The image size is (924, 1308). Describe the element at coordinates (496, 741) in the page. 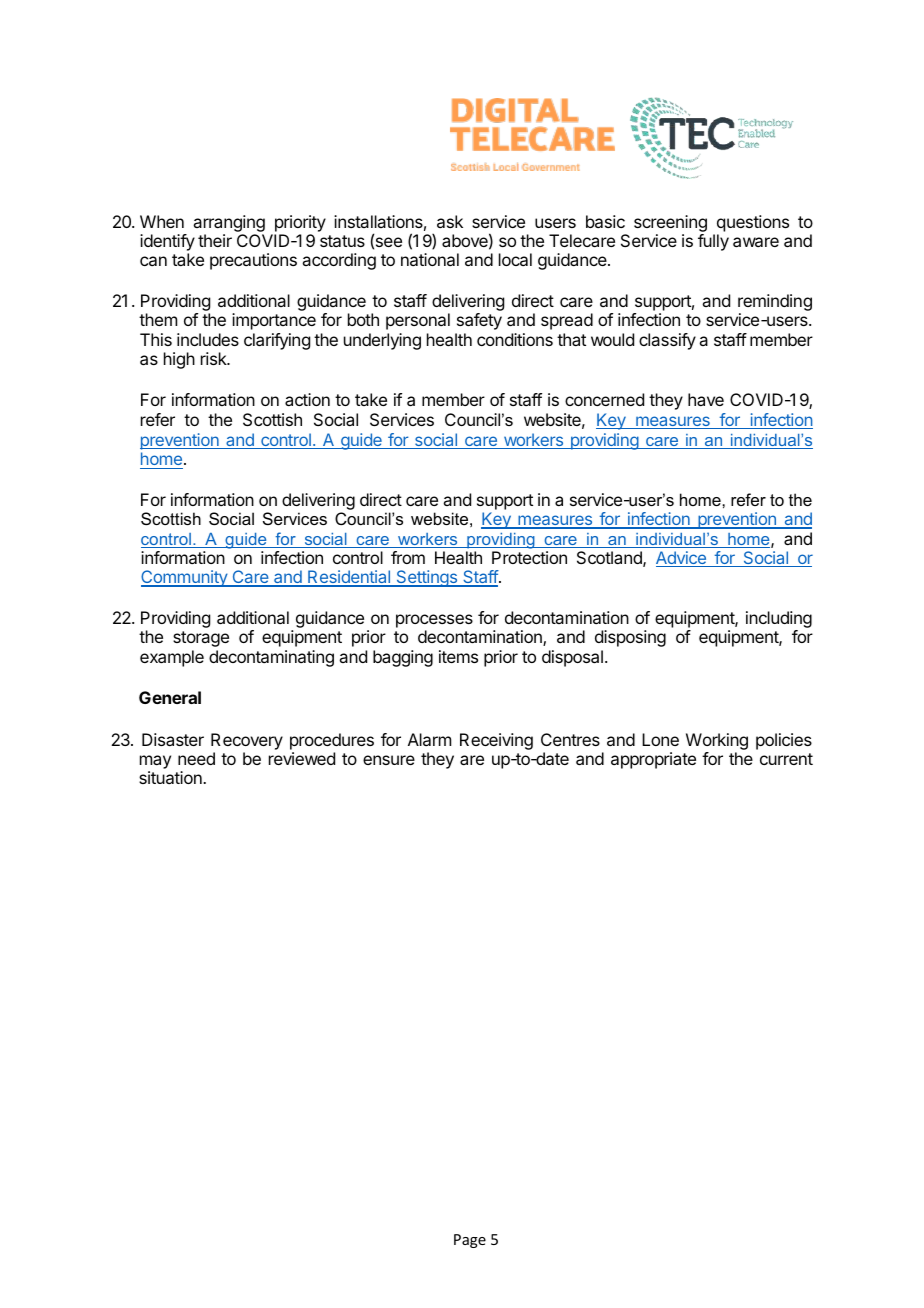

I see `Receiving` at that location.
